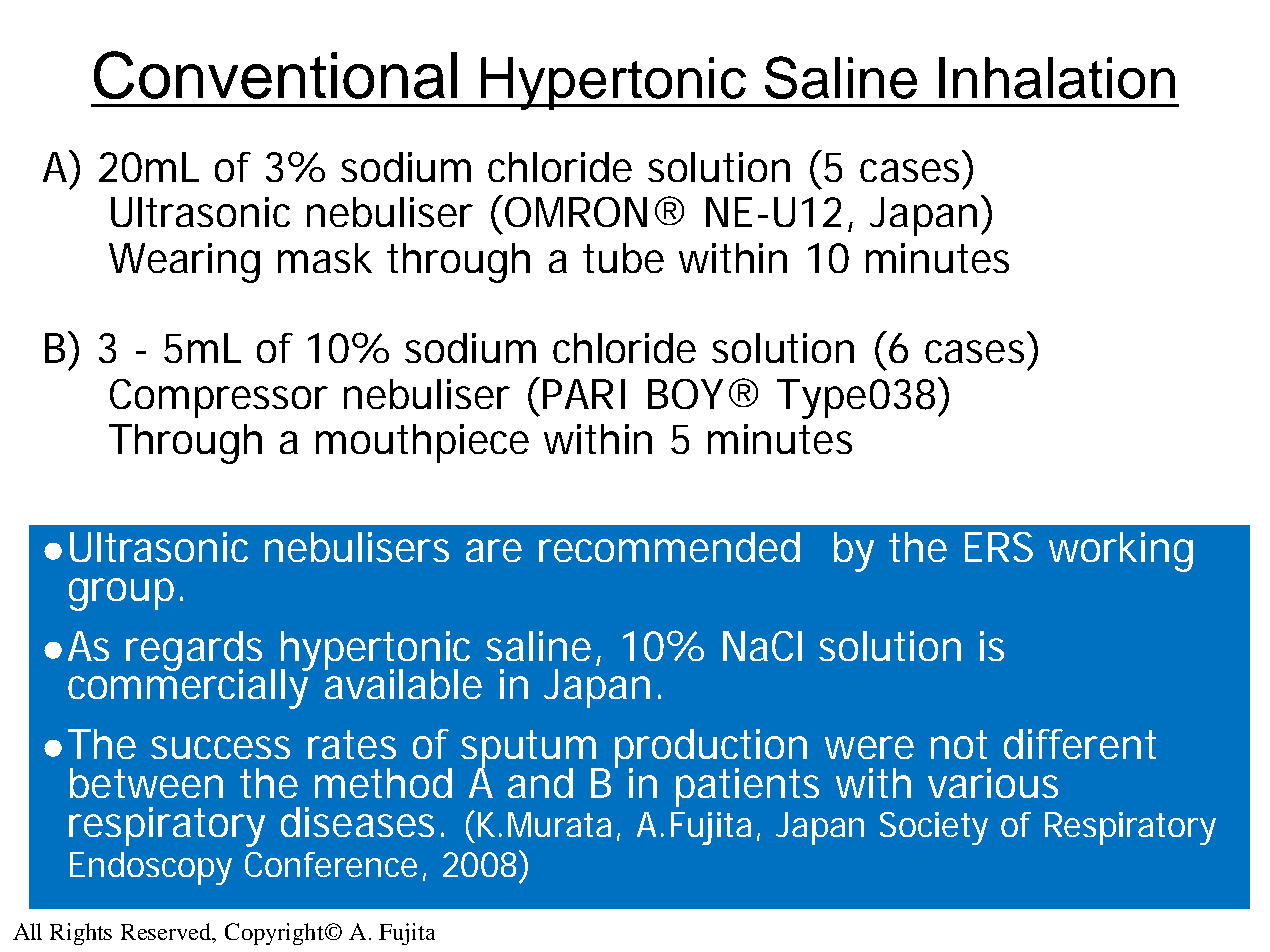 This screenshot has width=1270, height=952. What do you see at coordinates (1121, 552) in the screenshot?
I see `working` at bounding box center [1121, 552].
